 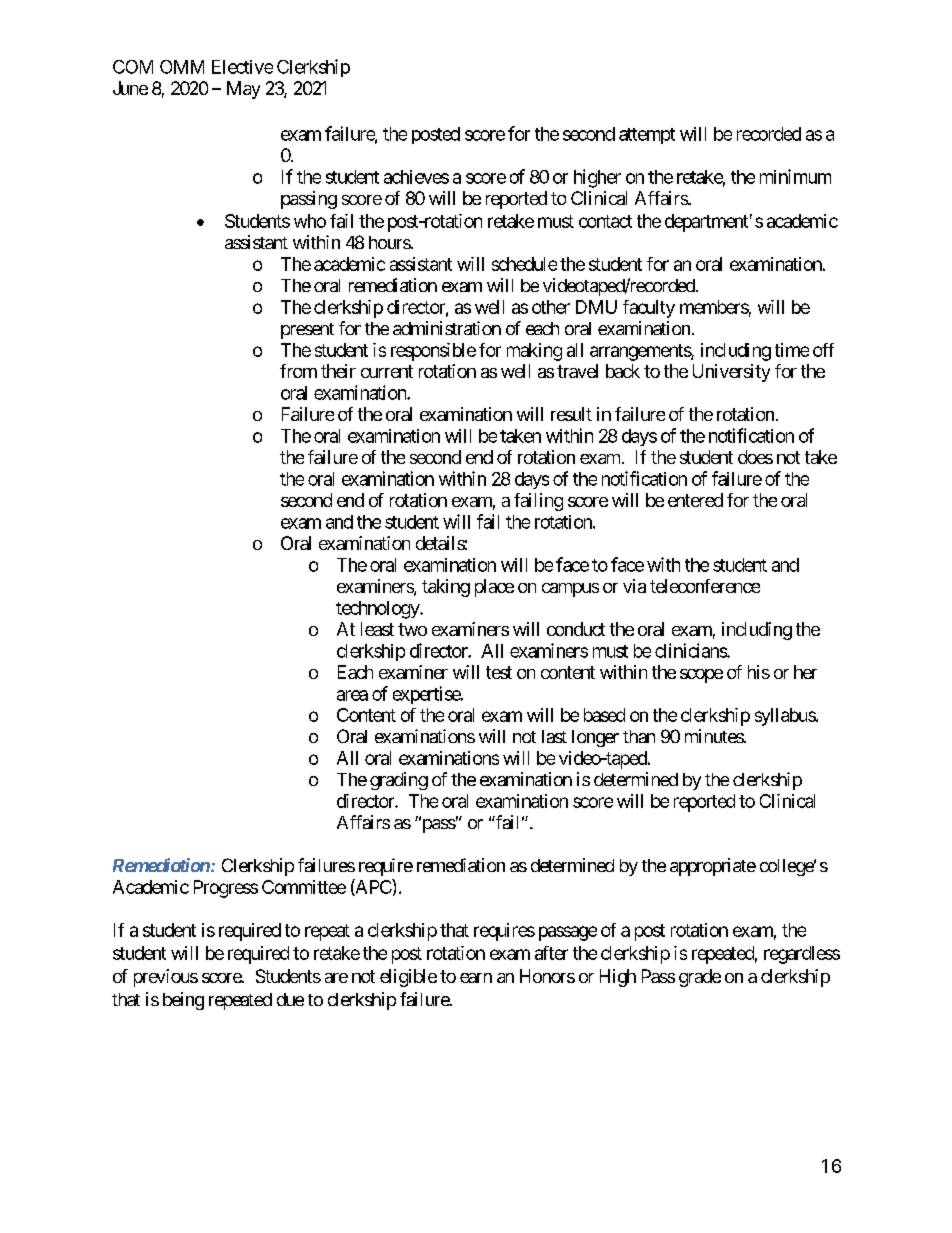 I want to click on May, so click(x=243, y=90).
